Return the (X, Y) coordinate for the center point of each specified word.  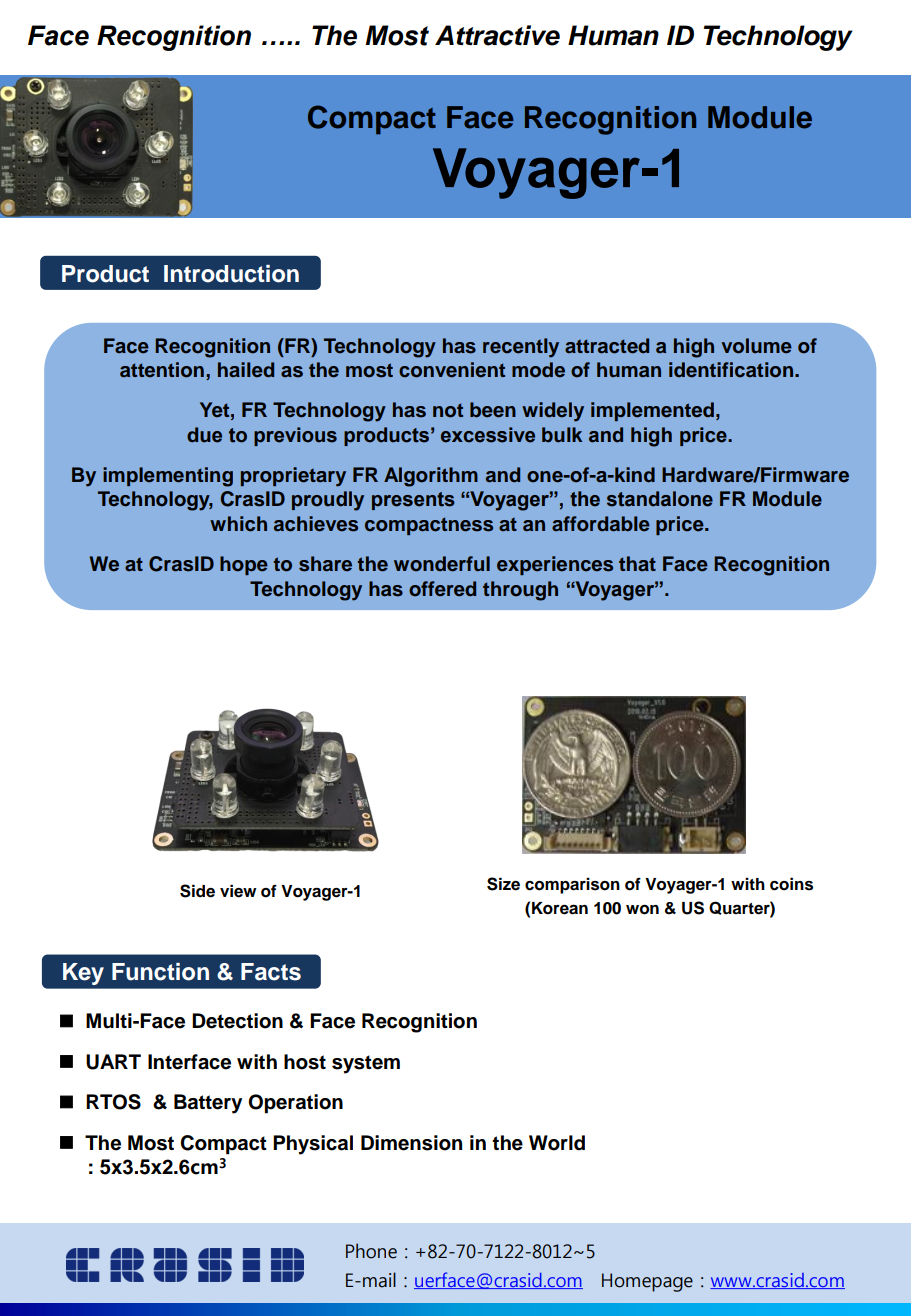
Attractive (497, 35)
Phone (371, 1251)
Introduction (231, 274)
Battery (208, 1104)
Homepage (647, 1282)
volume (756, 346)
